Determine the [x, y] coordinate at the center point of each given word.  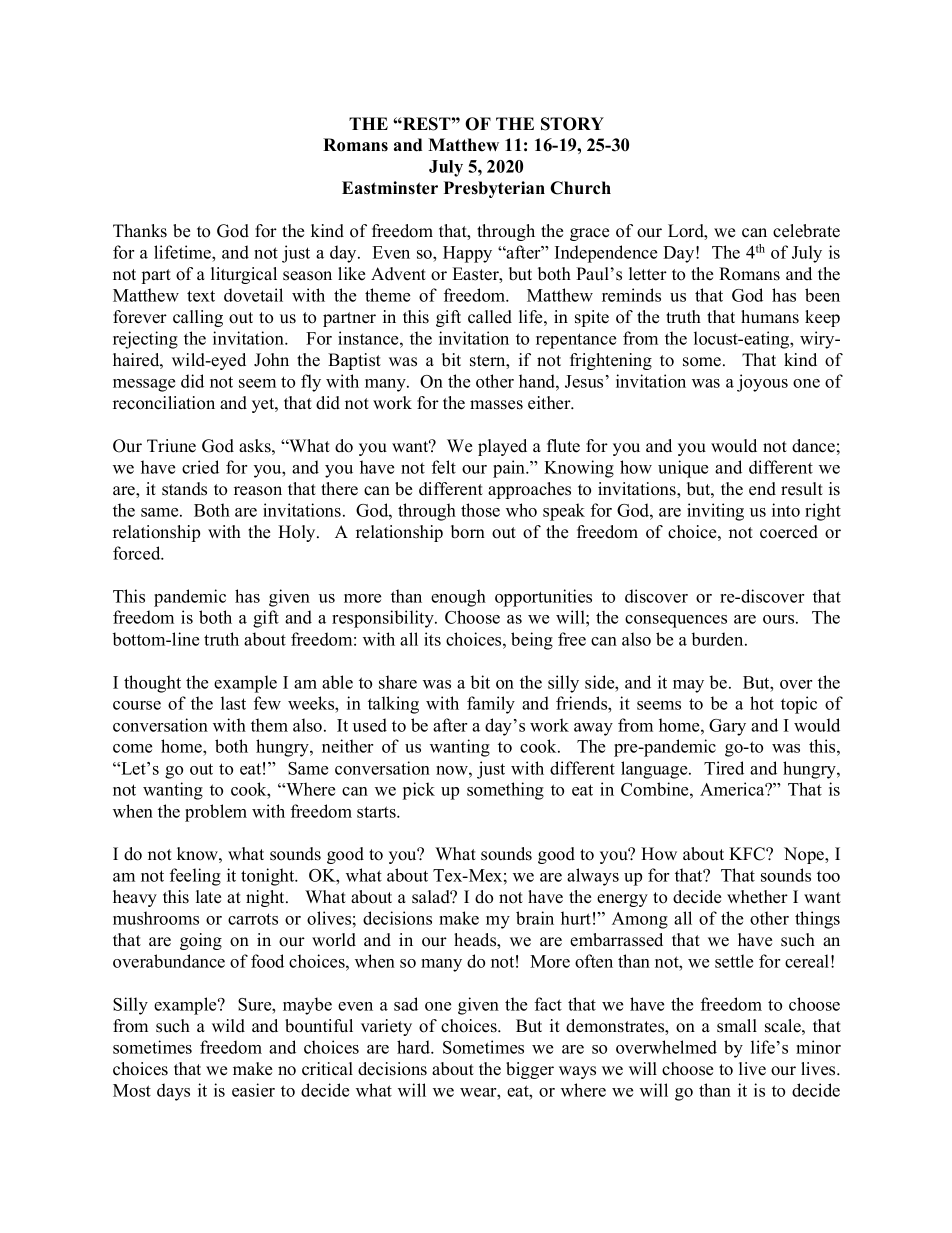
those [480, 510]
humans [770, 317]
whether [757, 897]
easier [253, 1090]
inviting [715, 512]
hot [762, 703]
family [491, 705]
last [233, 703]
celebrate [806, 231]
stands [184, 489]
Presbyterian [494, 189]
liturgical [244, 275]
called [490, 317]
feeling [195, 877]
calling [198, 318]
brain [535, 918]
